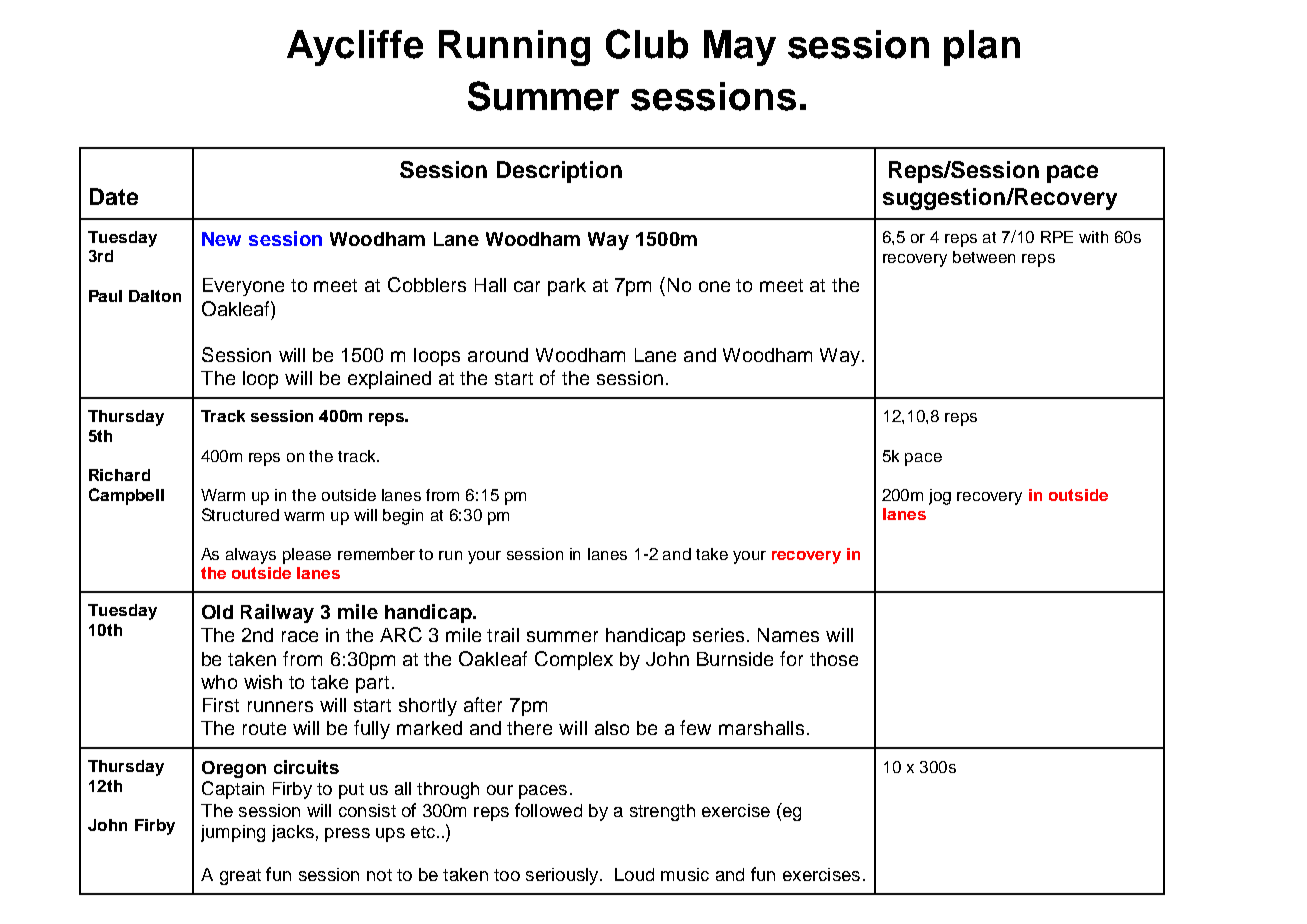 The width and height of the screenshot is (1307, 924). What do you see at coordinates (834, 659) in the screenshot?
I see `those` at bounding box center [834, 659].
